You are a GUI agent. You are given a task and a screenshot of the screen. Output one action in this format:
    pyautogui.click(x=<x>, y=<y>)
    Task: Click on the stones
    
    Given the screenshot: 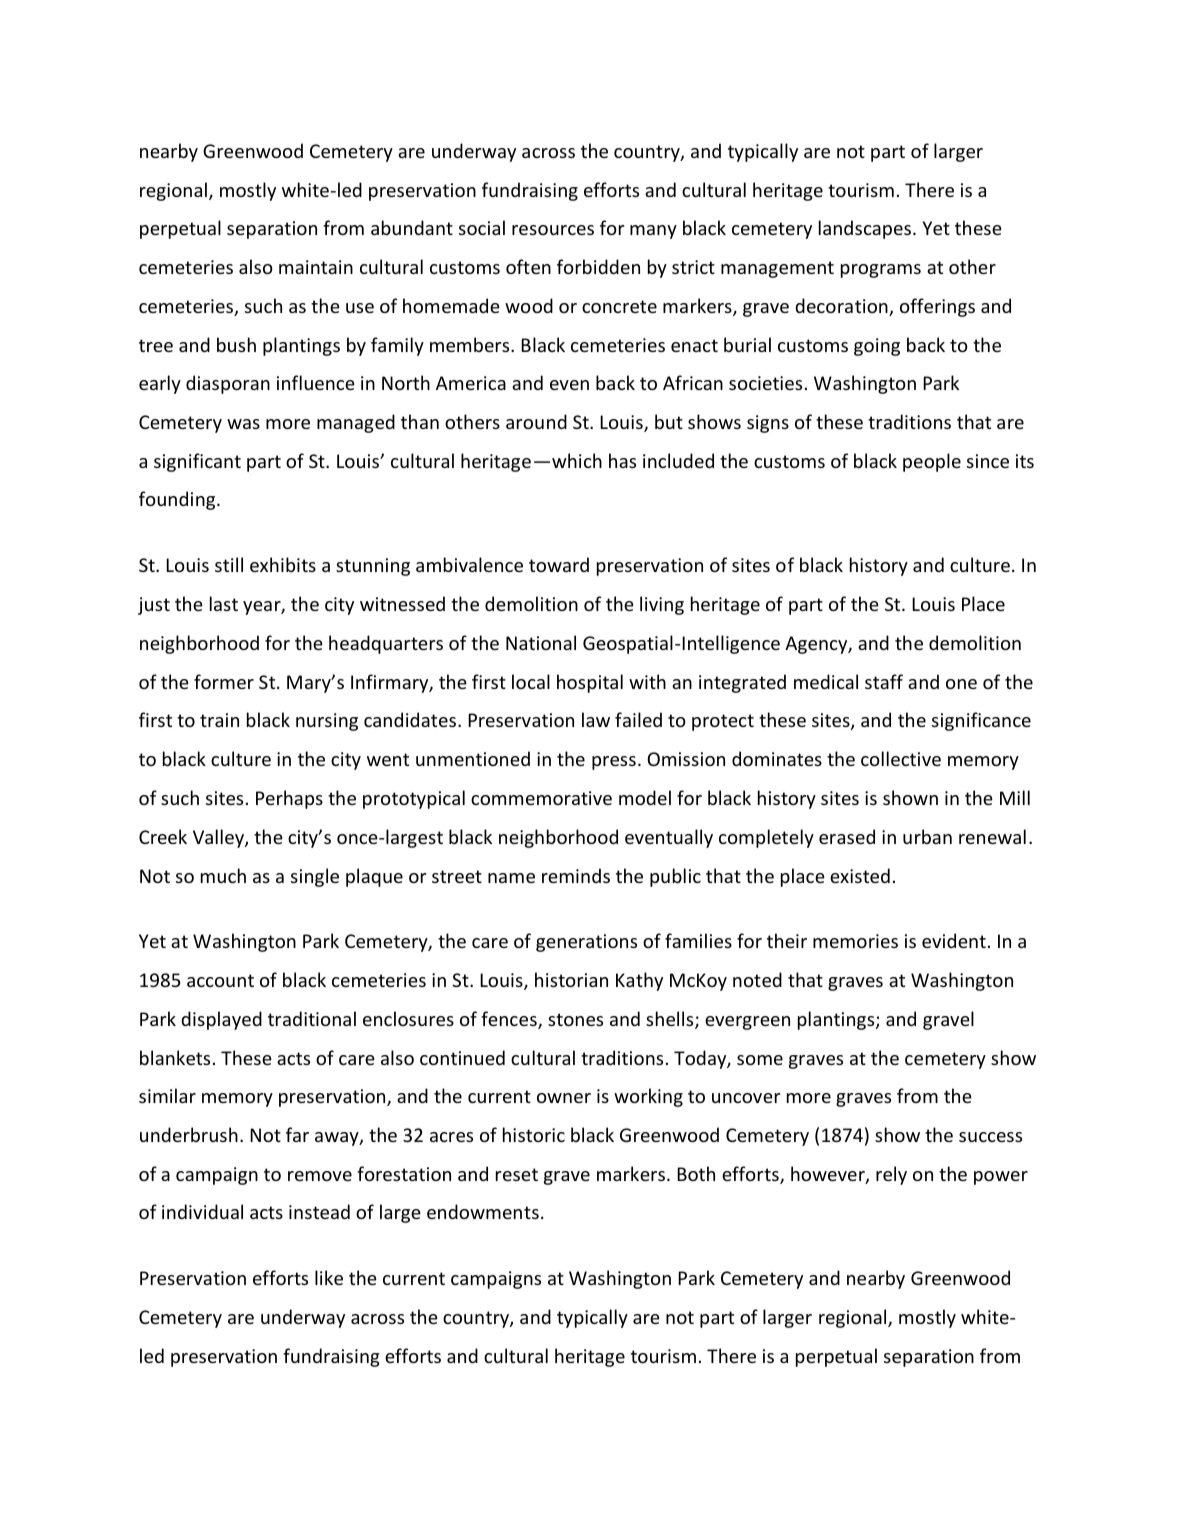 What is the action you would take?
    pyautogui.click(x=575, y=1019)
